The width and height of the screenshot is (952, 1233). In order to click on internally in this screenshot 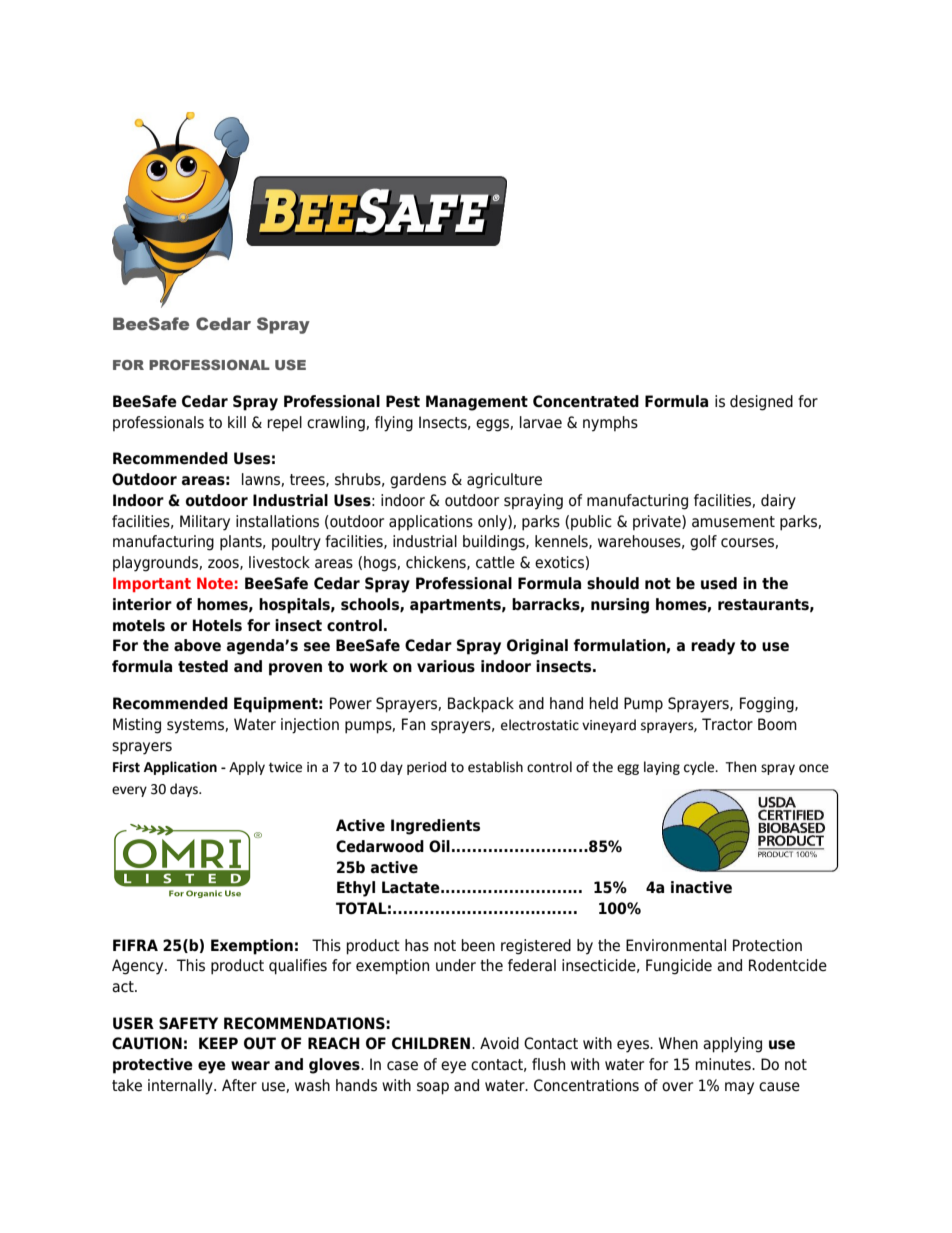, I will do `click(181, 1087)`.
